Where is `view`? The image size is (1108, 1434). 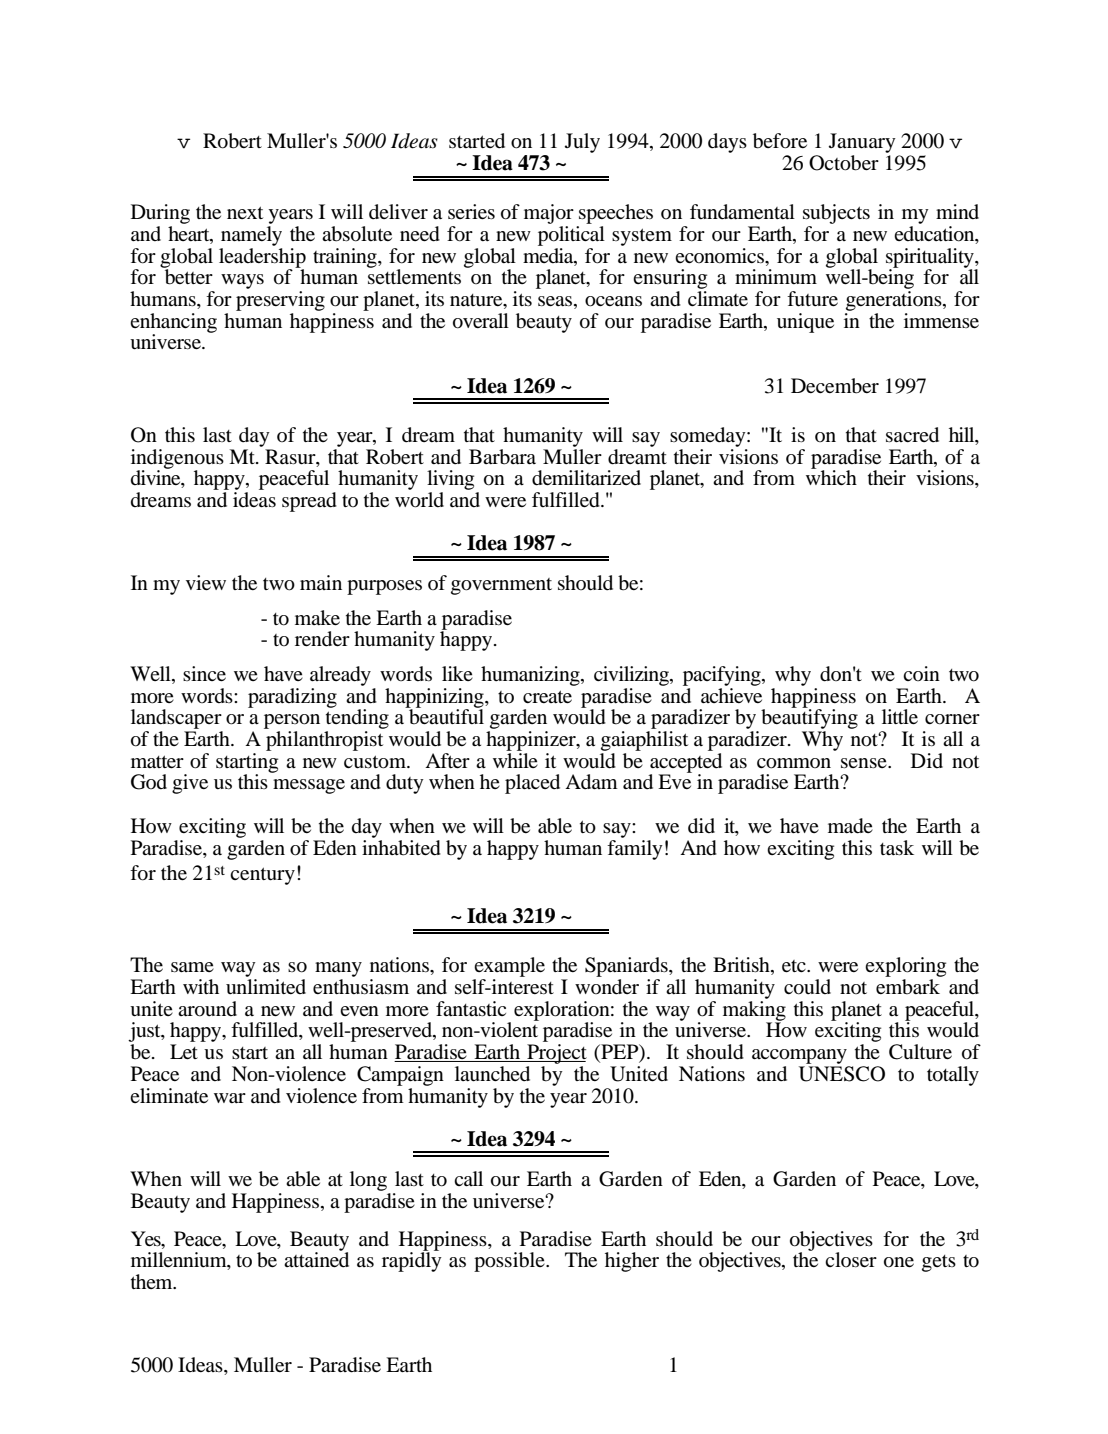
view is located at coordinates (206, 582).
